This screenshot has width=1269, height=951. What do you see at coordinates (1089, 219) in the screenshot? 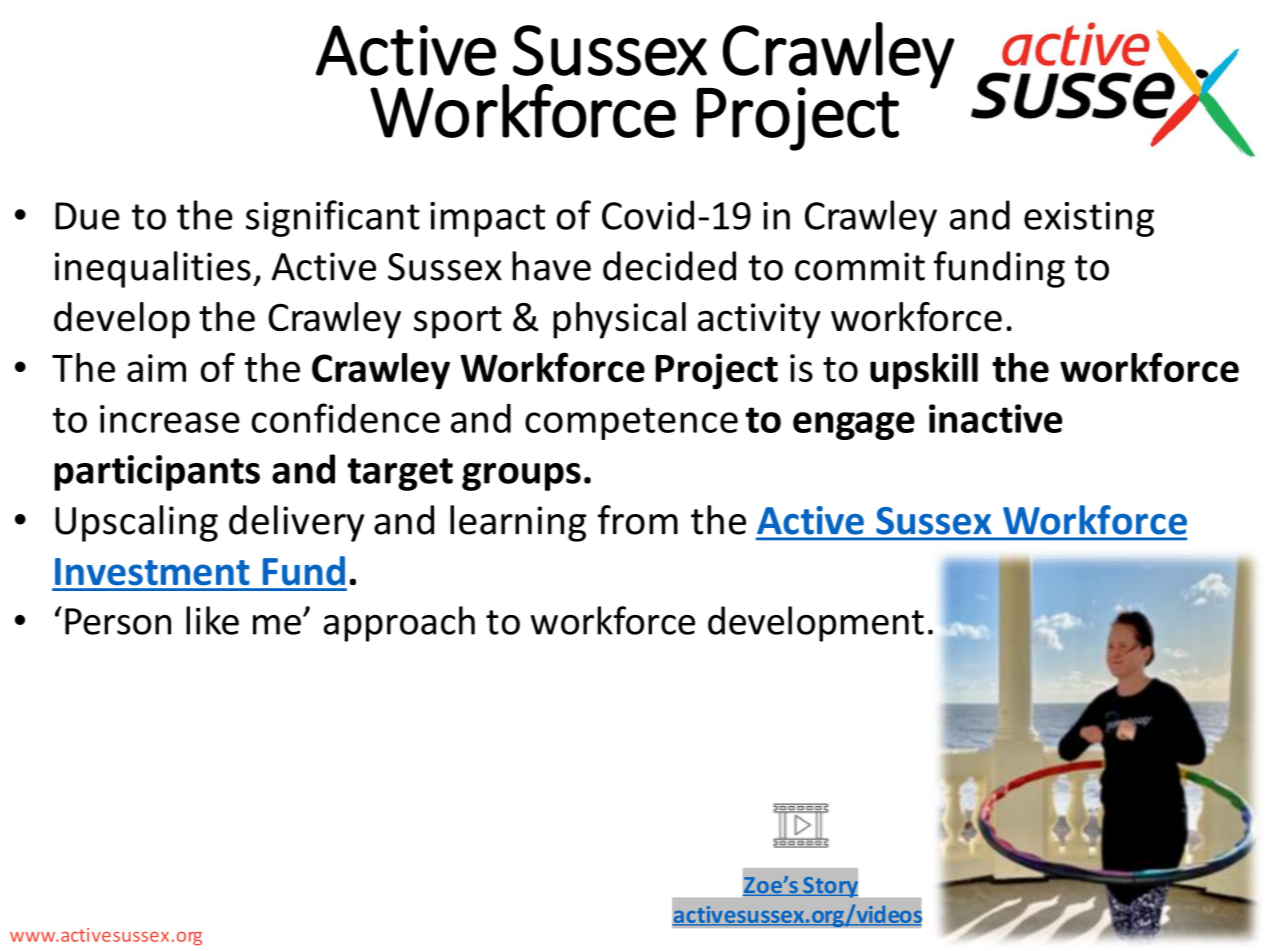
I see `existing` at bounding box center [1089, 219].
